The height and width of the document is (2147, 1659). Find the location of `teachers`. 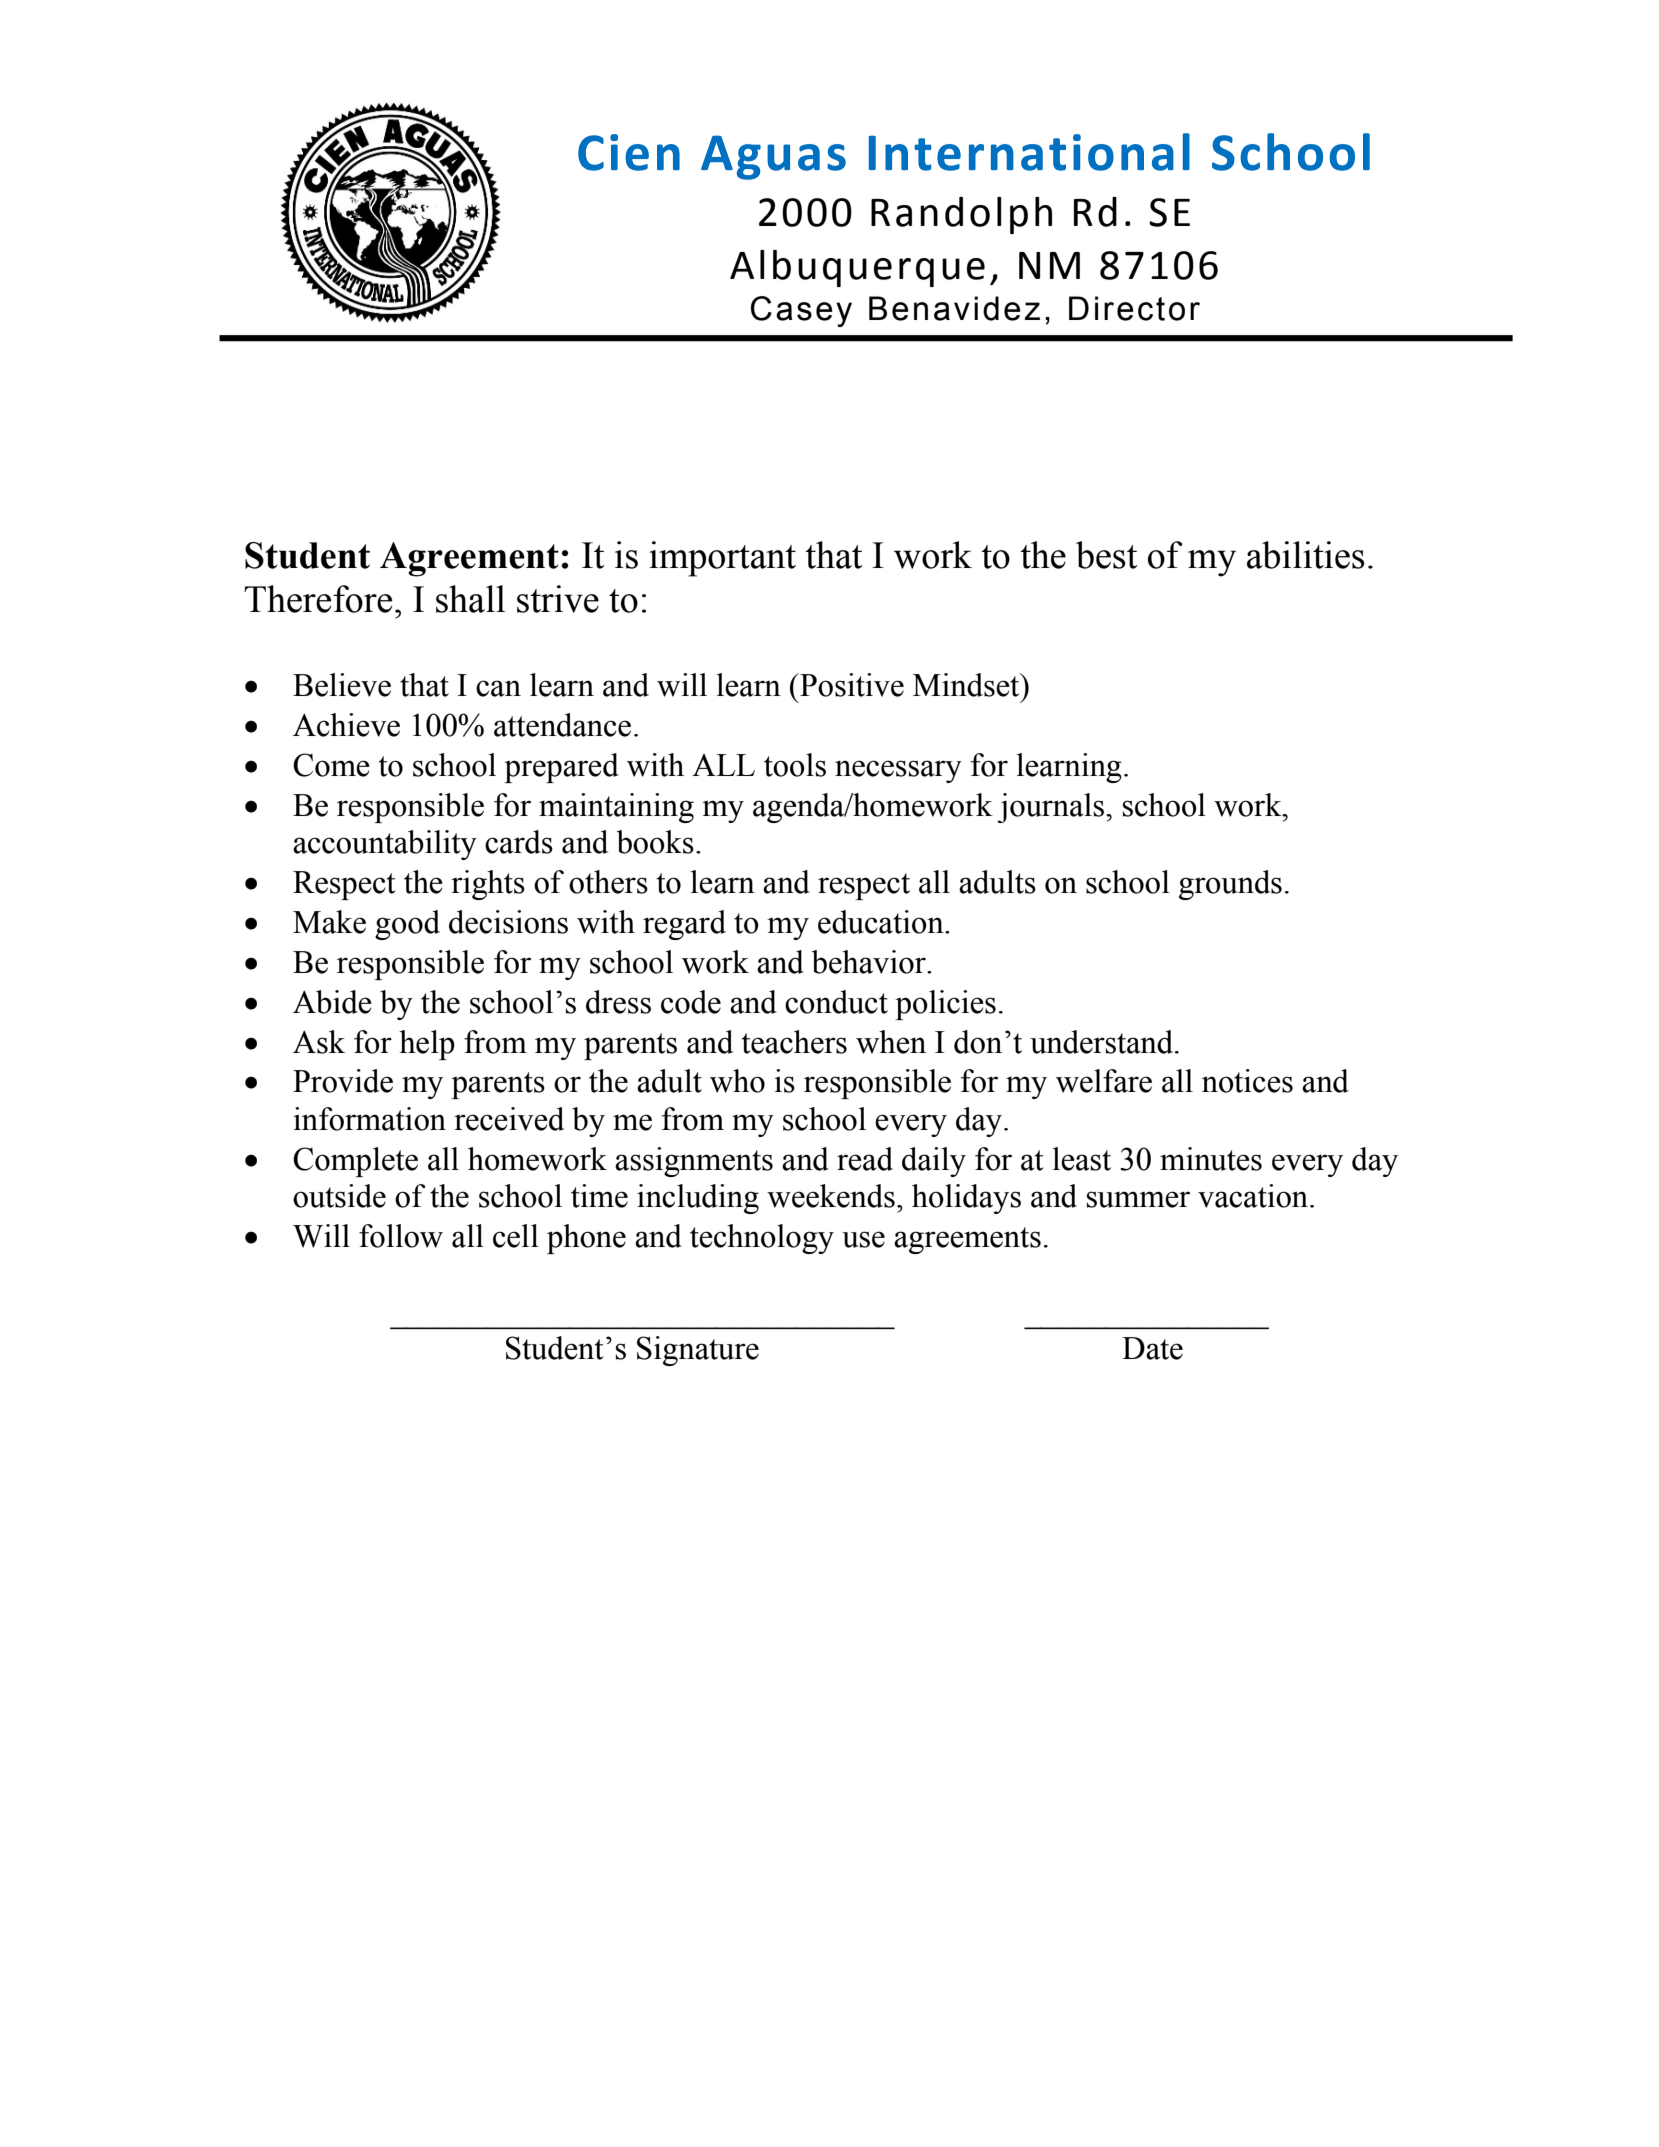

teachers is located at coordinates (794, 1042).
